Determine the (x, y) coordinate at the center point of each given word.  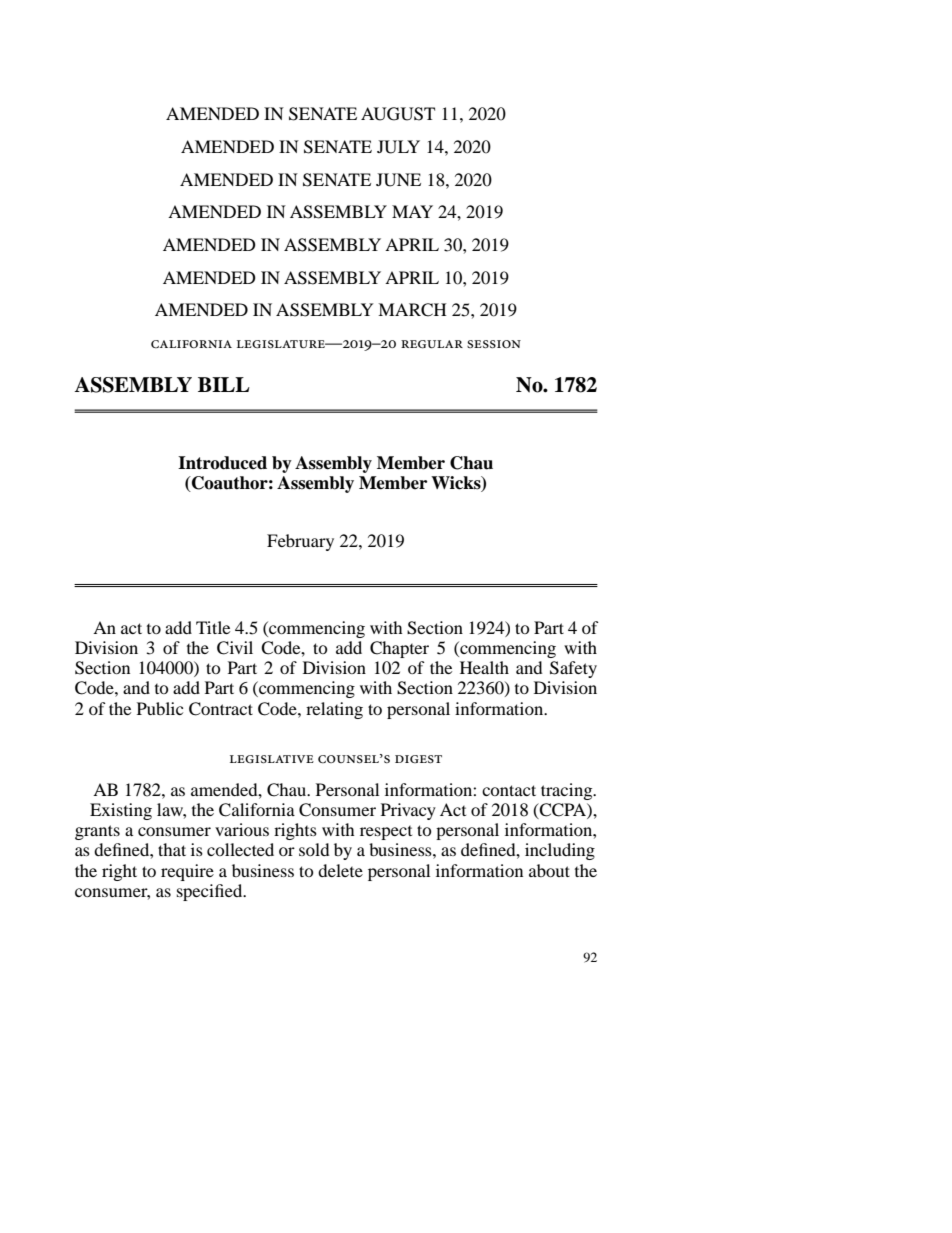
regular (432, 344)
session (494, 344)
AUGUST (398, 114)
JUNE (398, 180)
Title (213, 627)
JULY (398, 147)
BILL (224, 384)
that (172, 849)
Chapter (399, 649)
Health (484, 667)
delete (340, 870)
